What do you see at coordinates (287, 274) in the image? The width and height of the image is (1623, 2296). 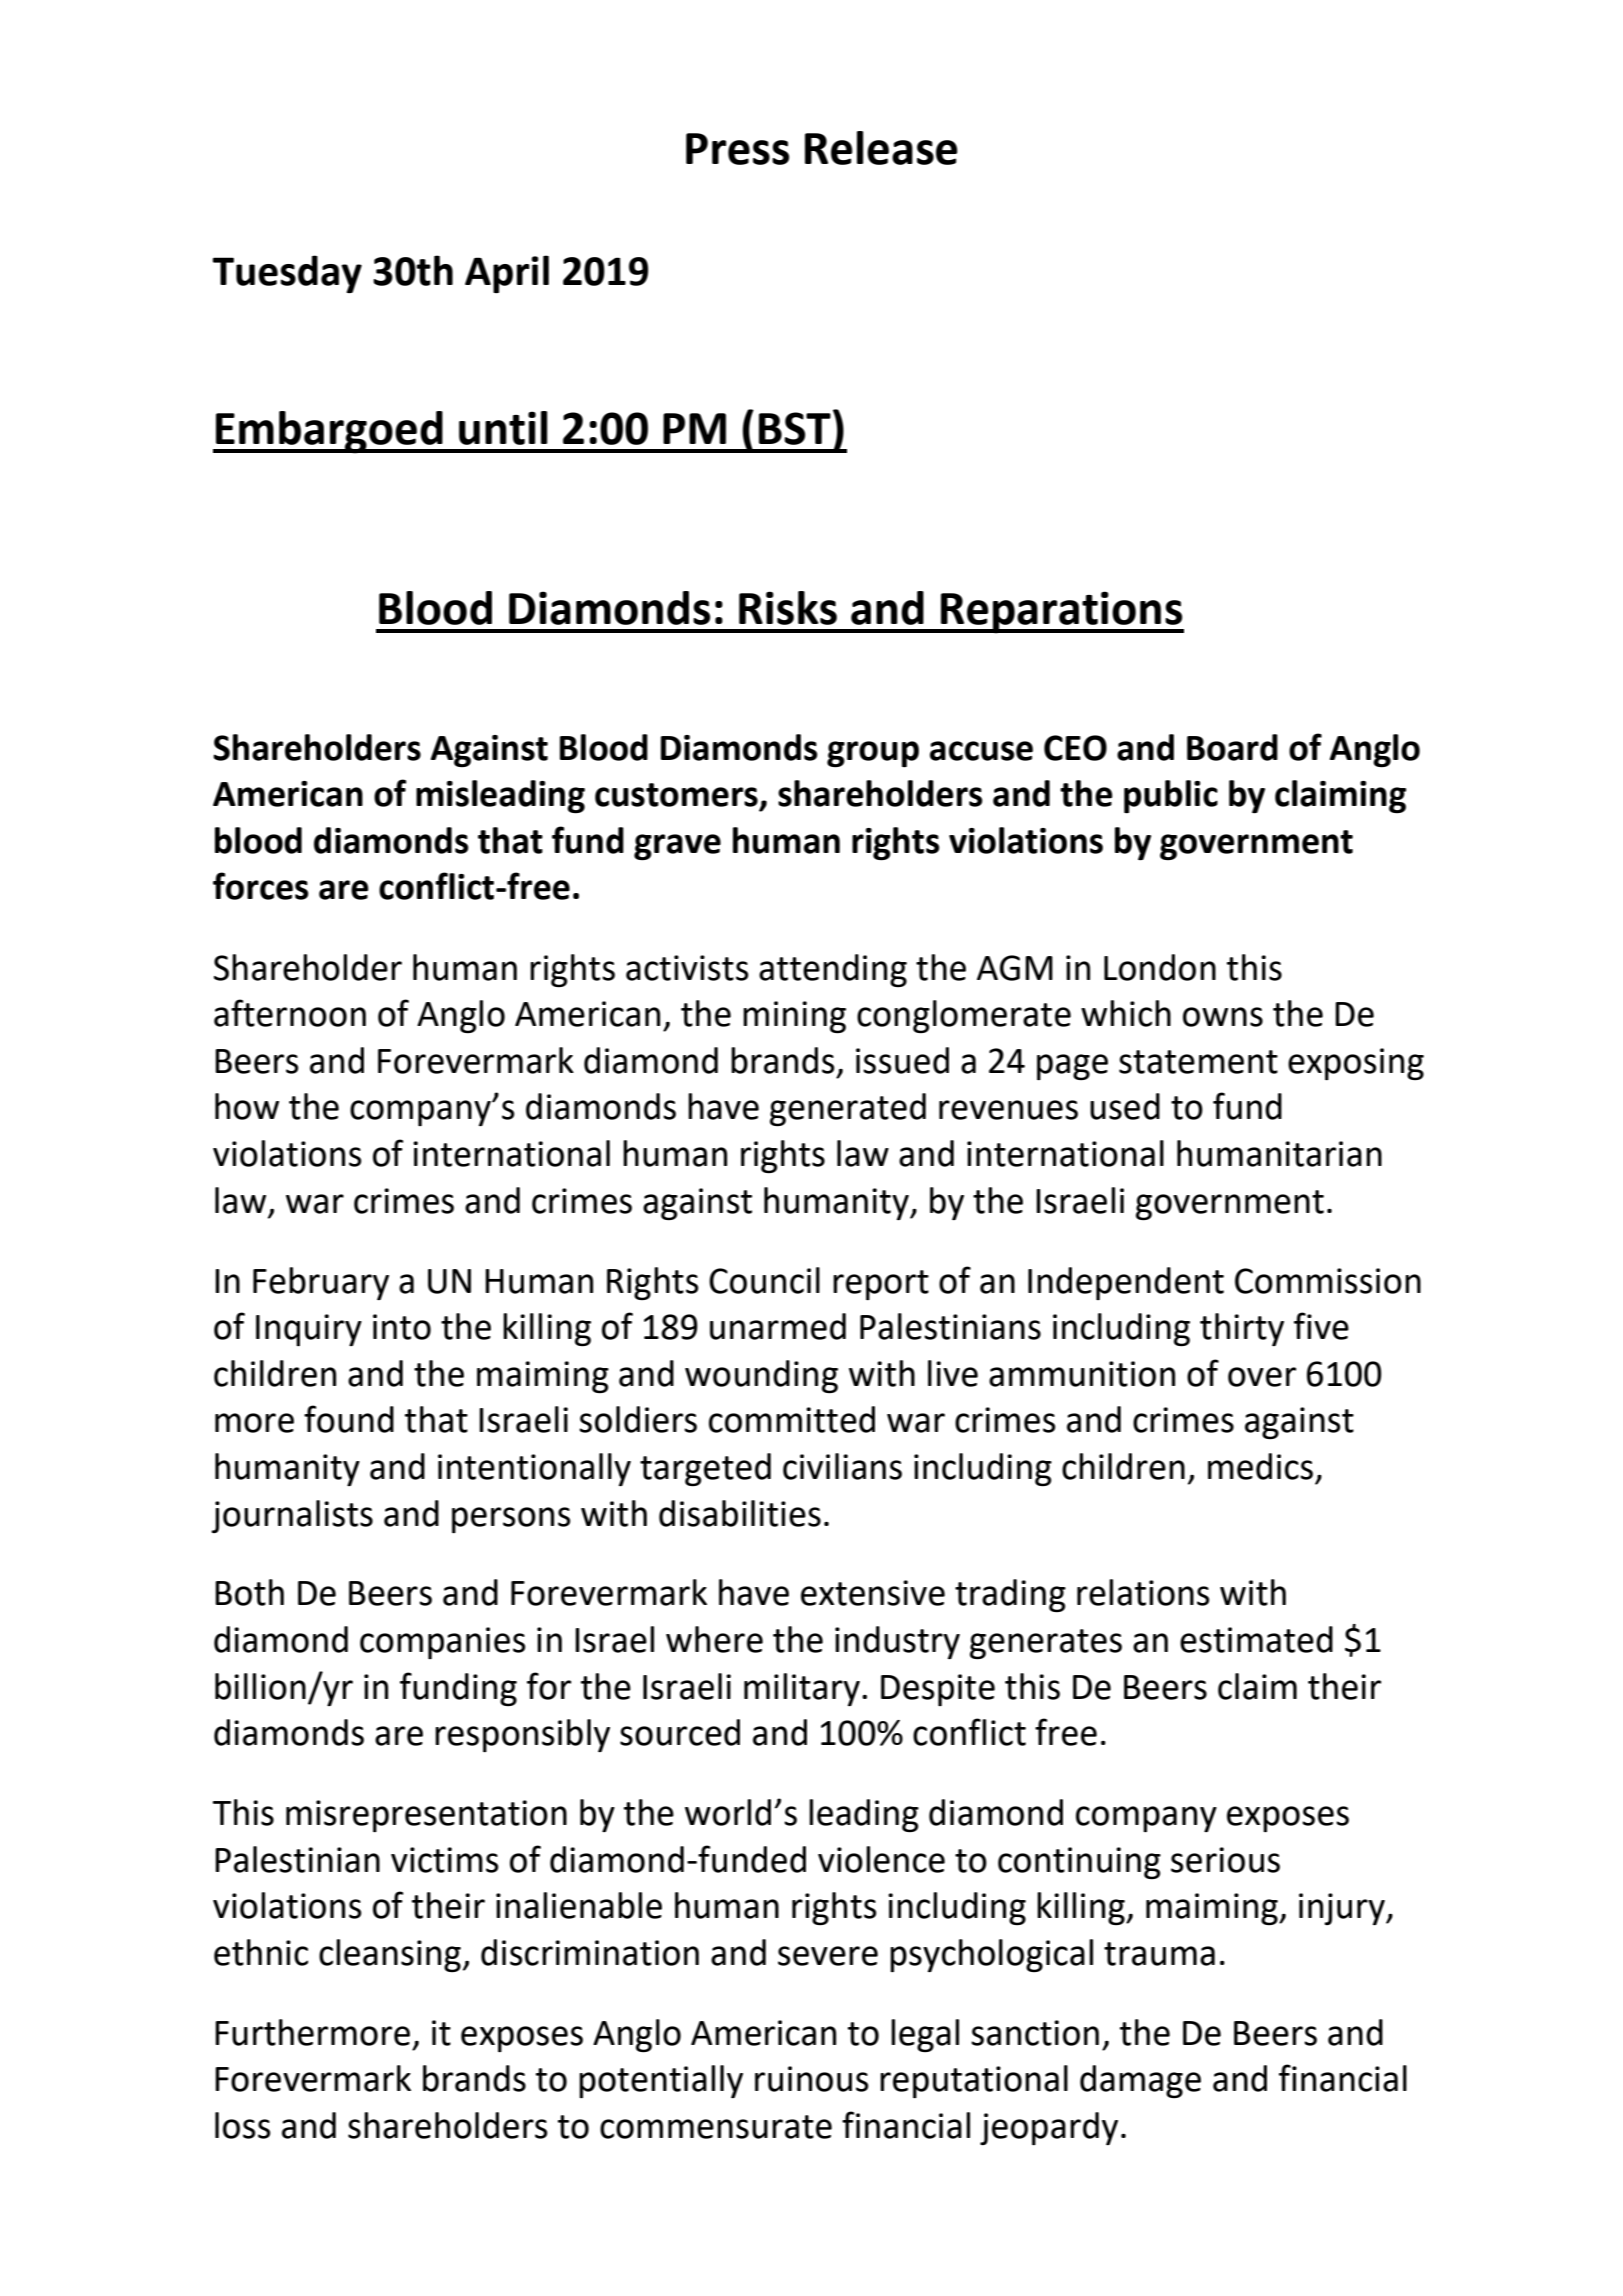 I see `Tuesday` at bounding box center [287, 274].
